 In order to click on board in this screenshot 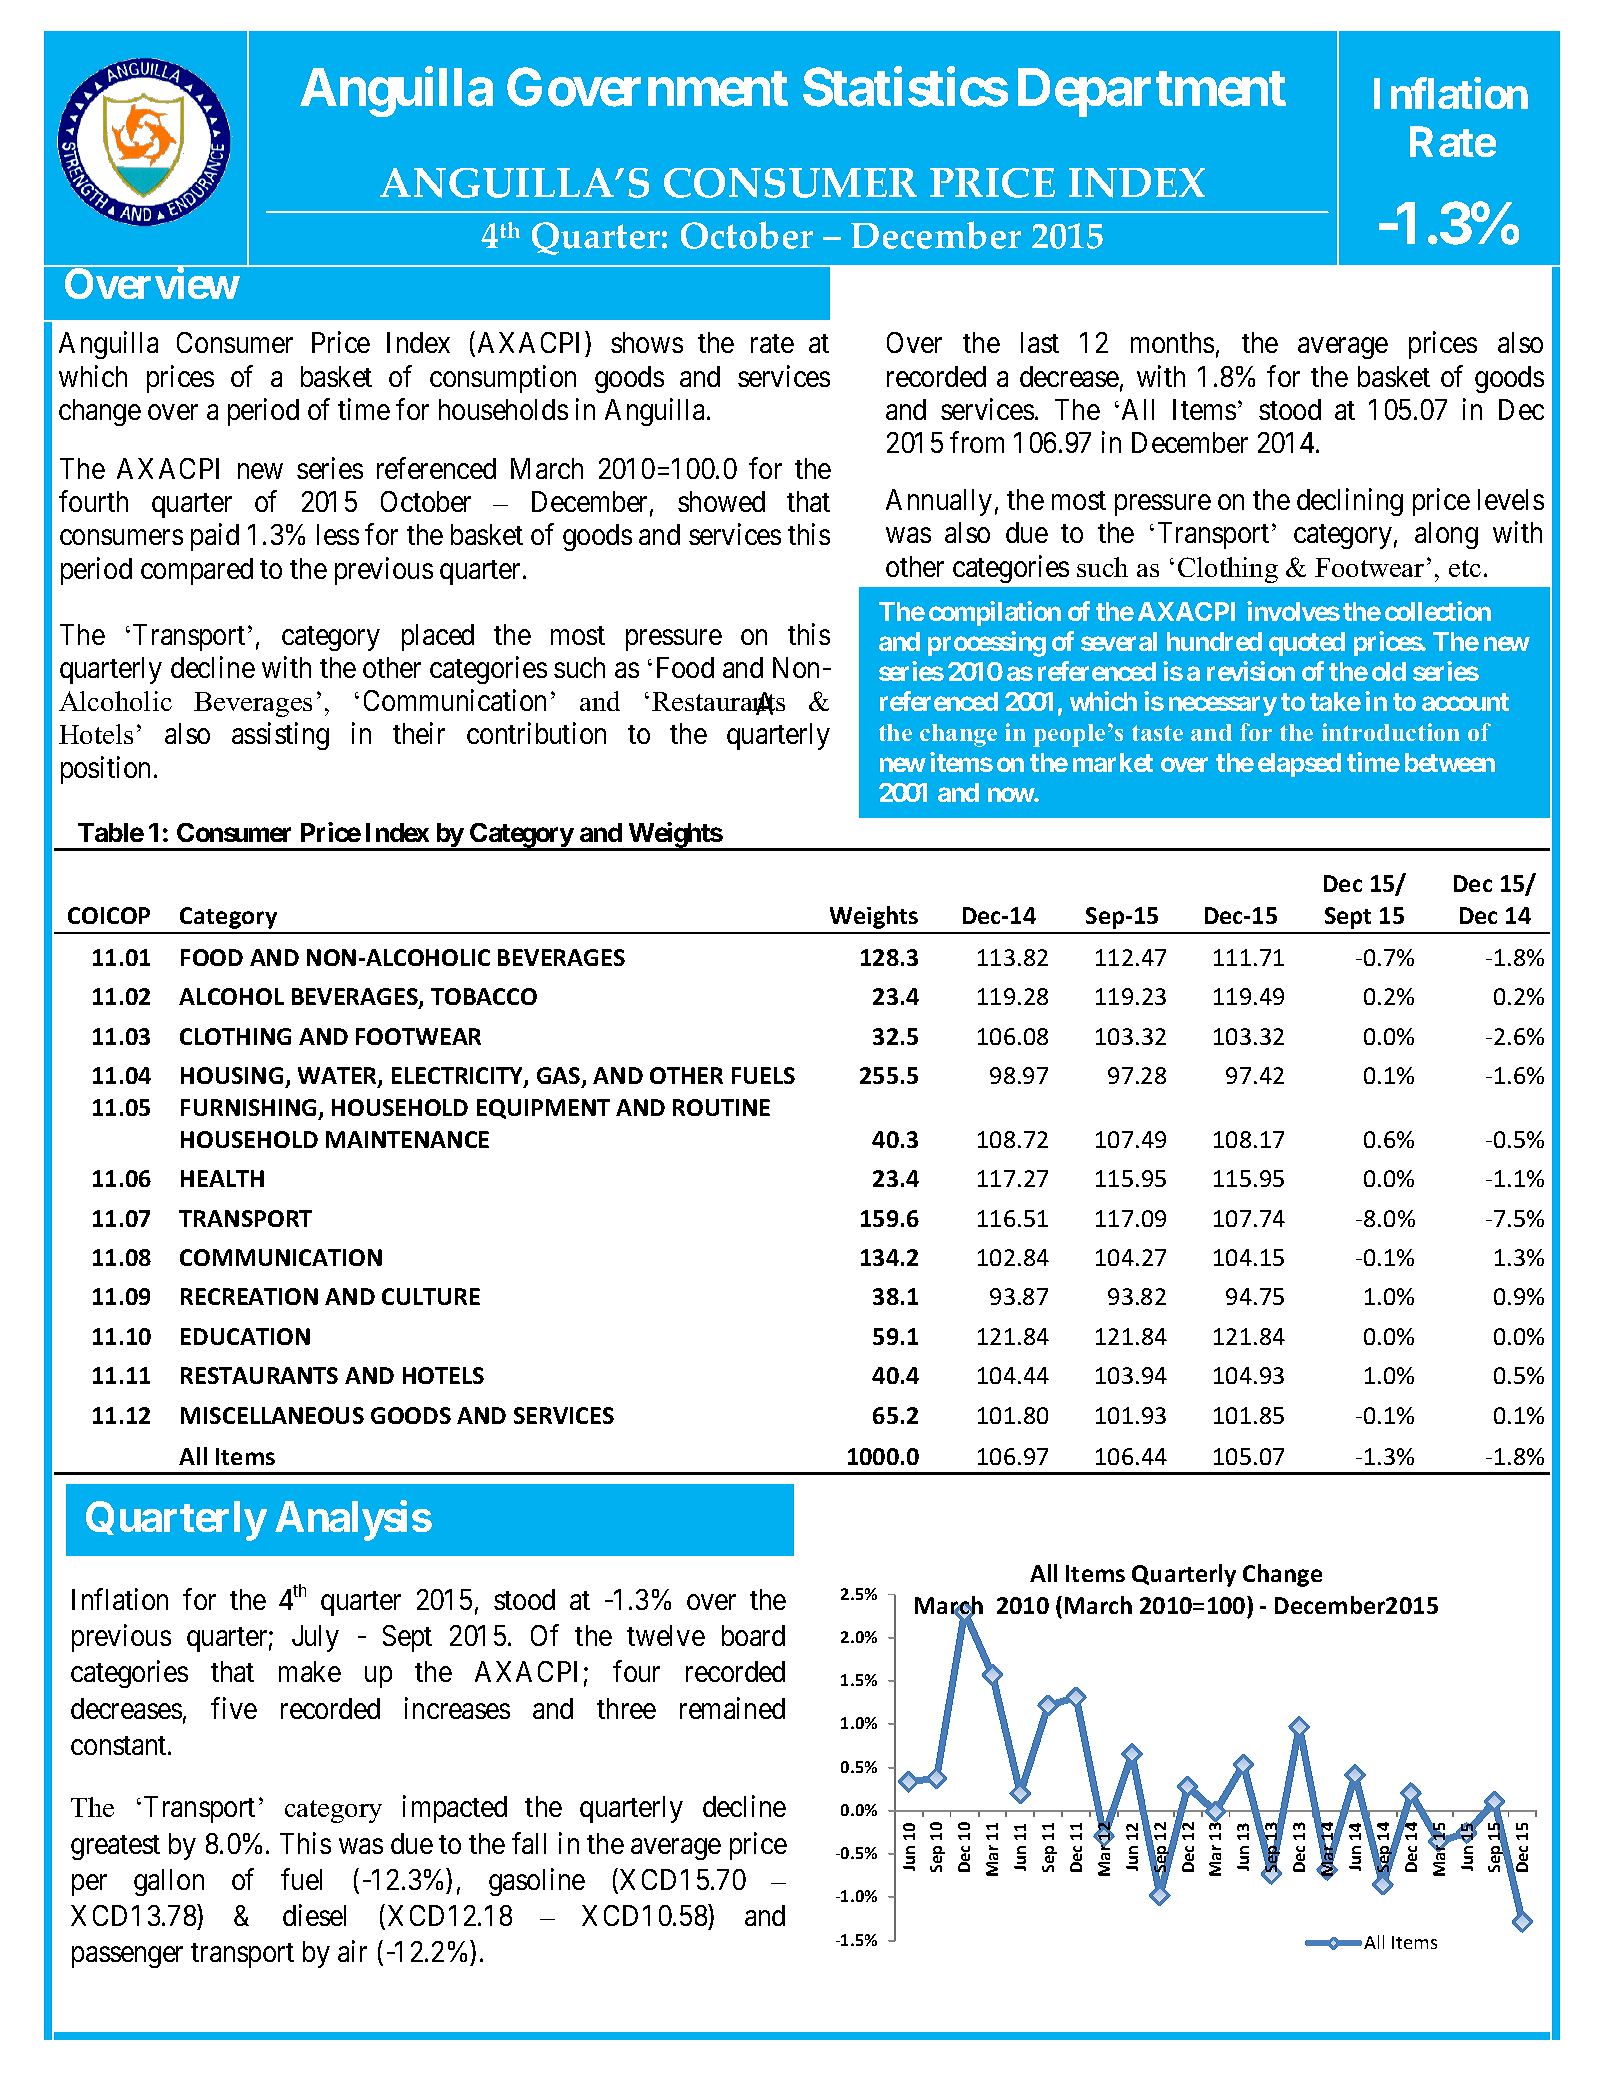, I will do `click(753, 1635)`.
